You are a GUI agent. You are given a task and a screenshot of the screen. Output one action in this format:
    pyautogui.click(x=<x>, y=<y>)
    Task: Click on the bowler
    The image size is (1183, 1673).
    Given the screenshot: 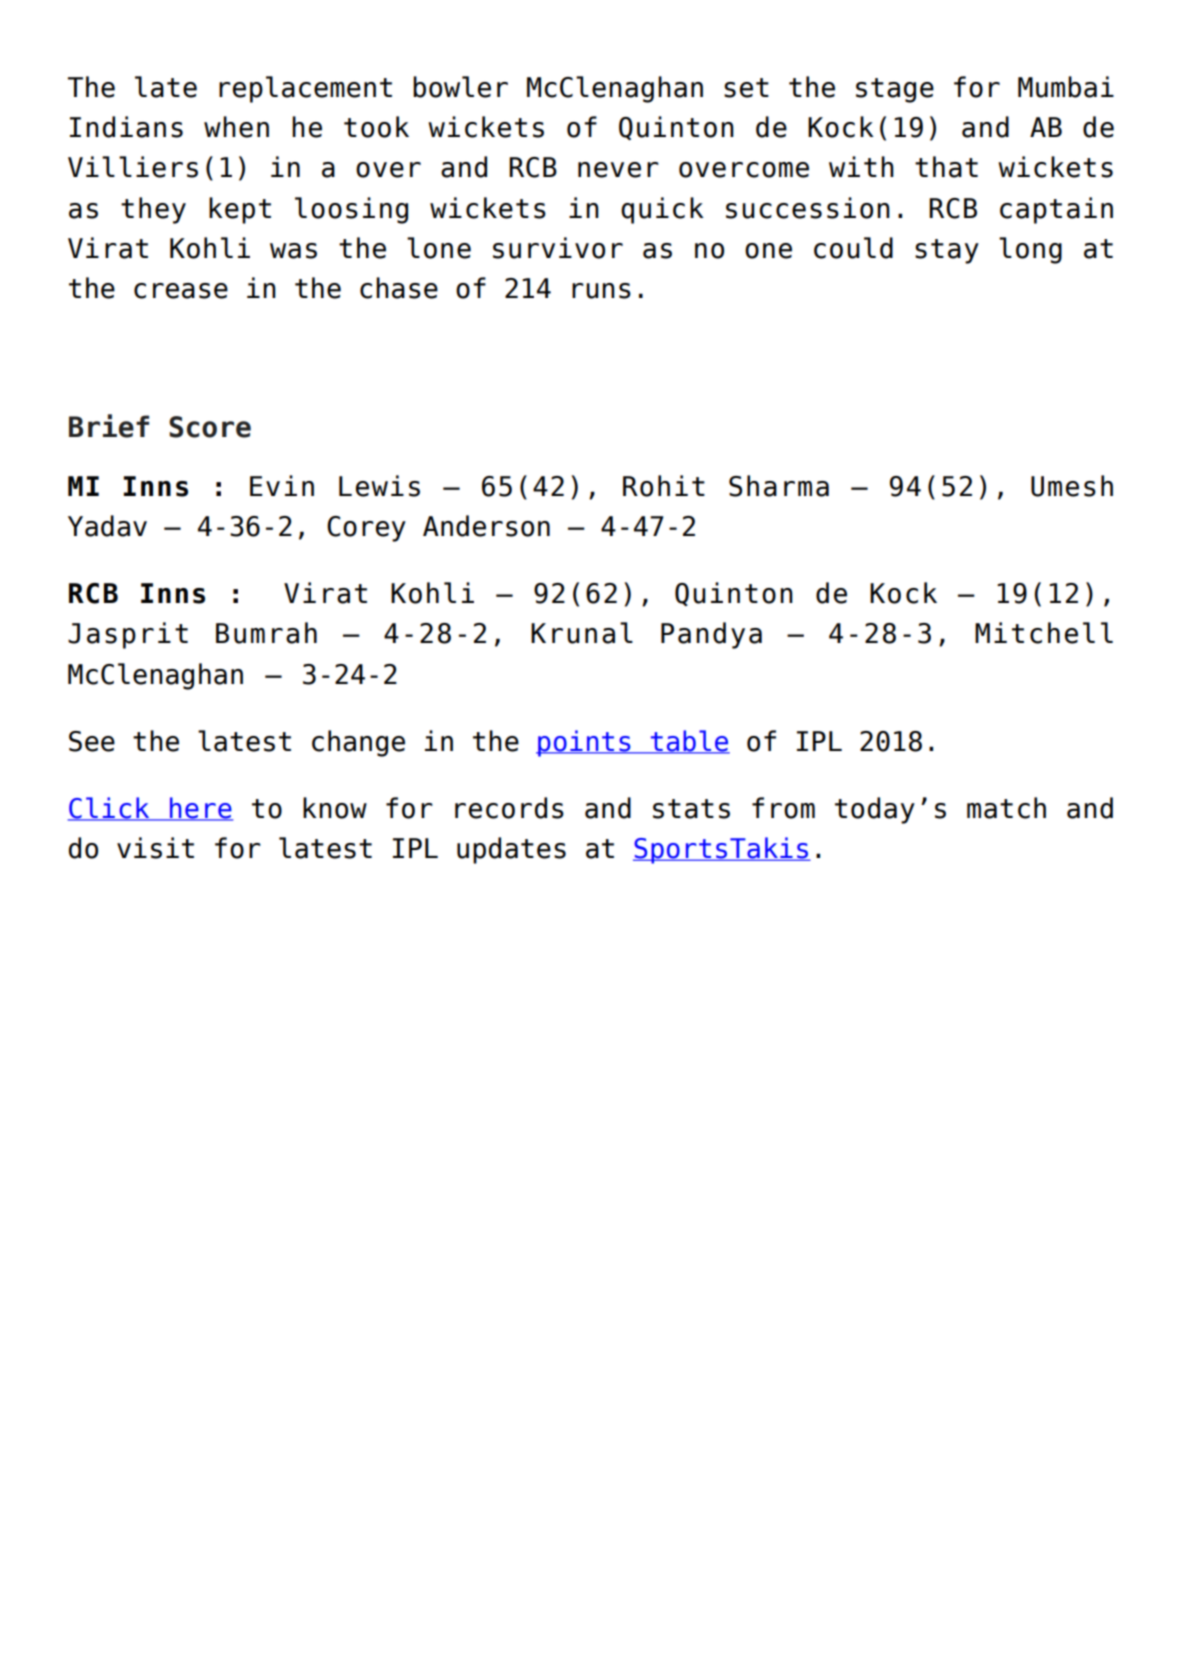 What is the action you would take?
    pyautogui.click(x=460, y=87)
